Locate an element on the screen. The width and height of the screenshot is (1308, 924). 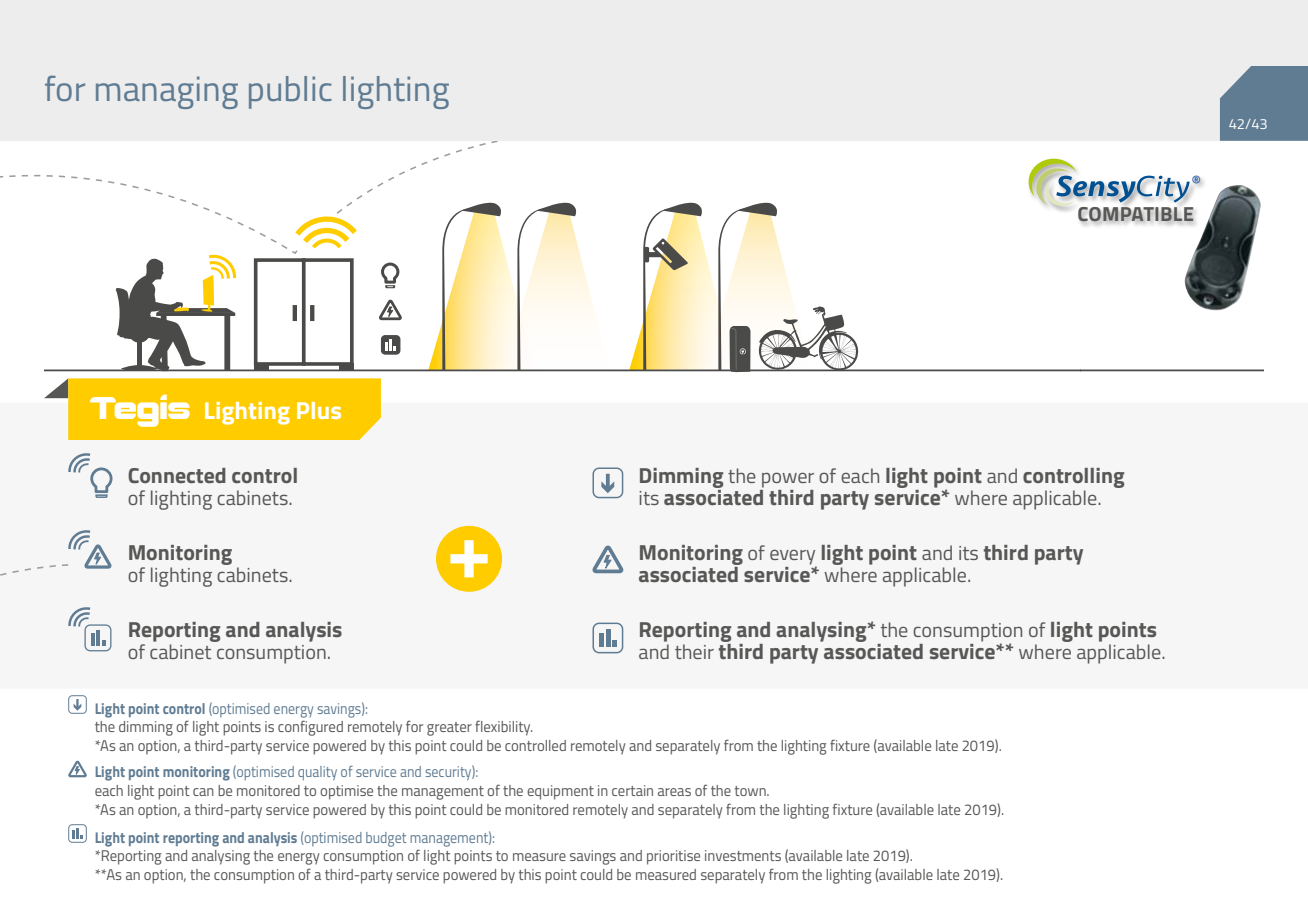
flexibility is located at coordinates (504, 728).
